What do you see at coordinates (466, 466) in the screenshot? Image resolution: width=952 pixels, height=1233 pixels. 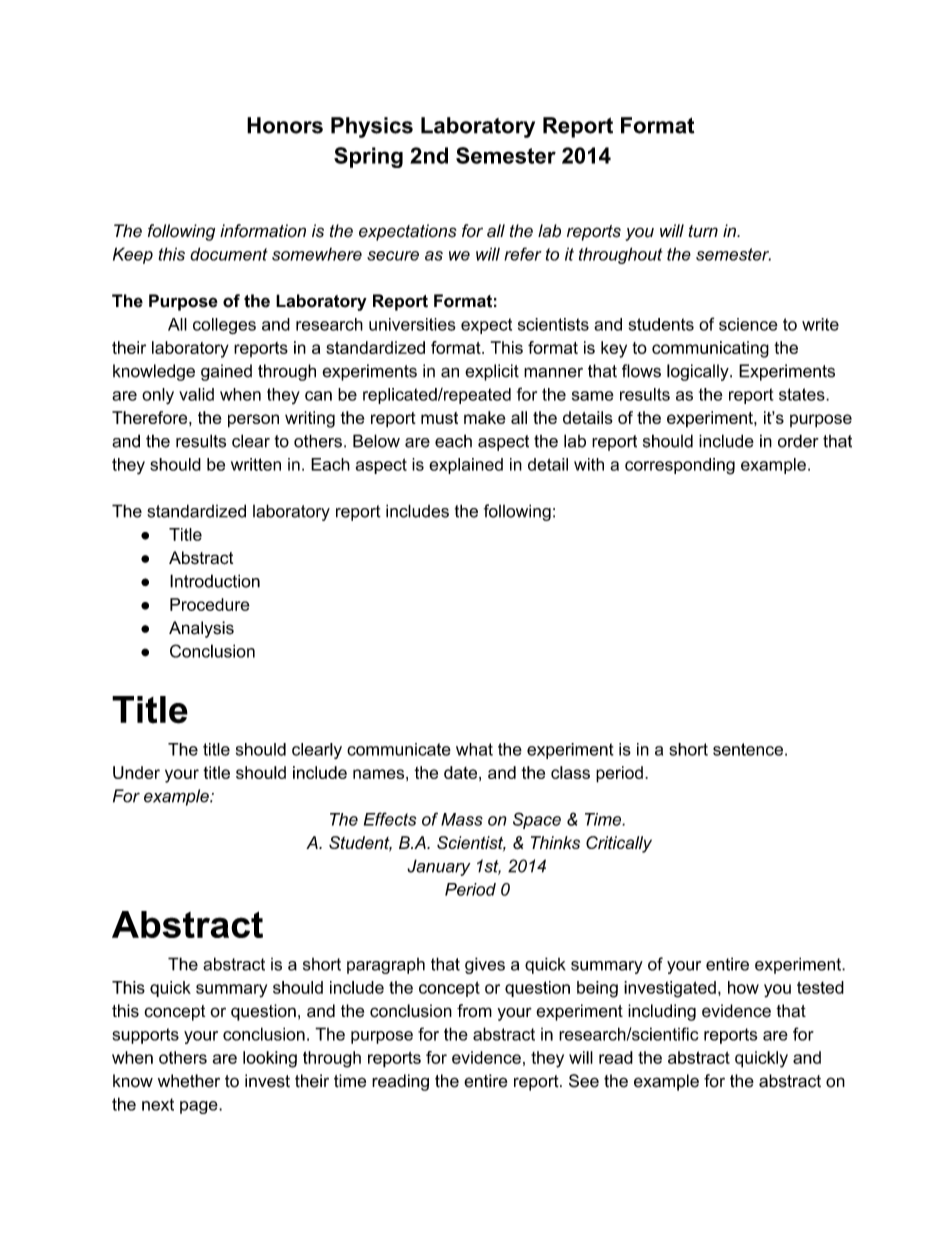 I see `explained` at bounding box center [466, 466].
